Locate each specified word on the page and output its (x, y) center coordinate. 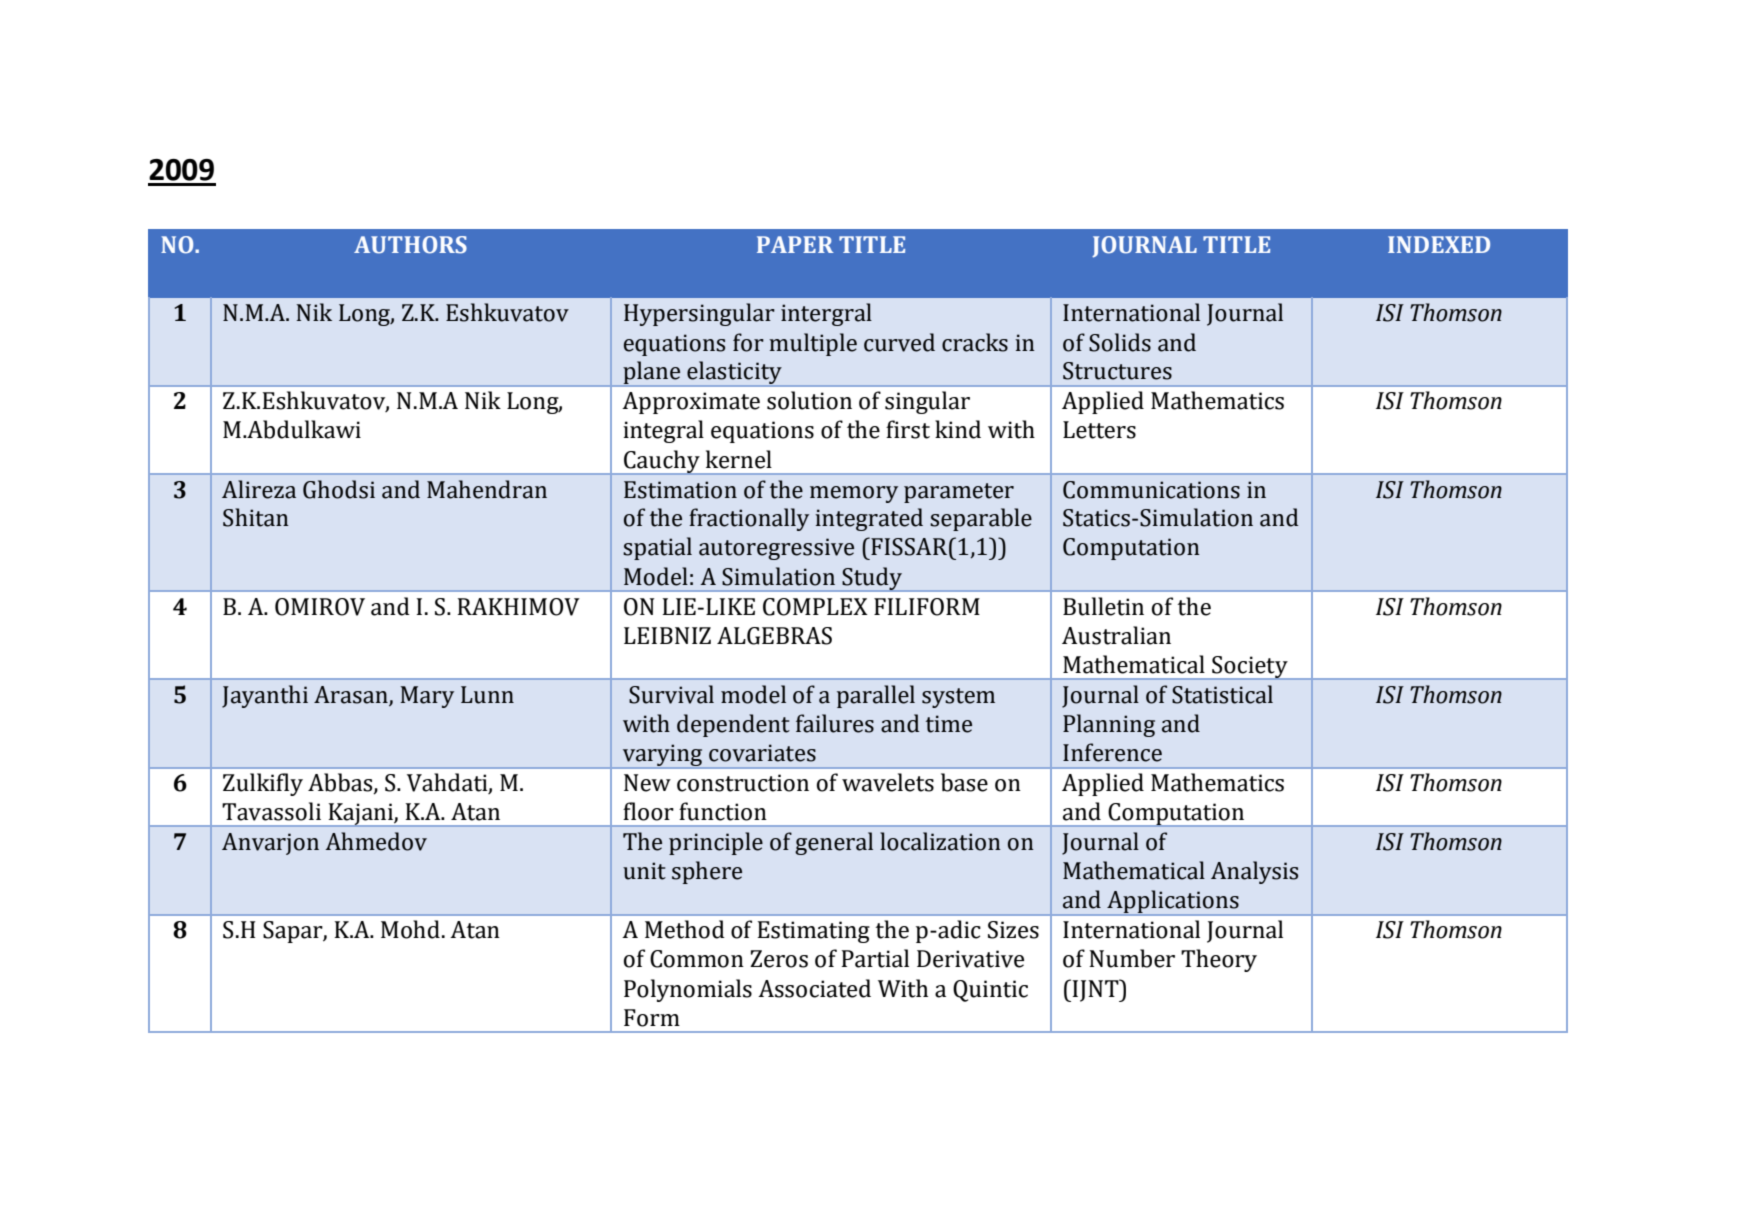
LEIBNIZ (667, 635)
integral (663, 431)
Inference (1112, 752)
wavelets (888, 782)
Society (1250, 668)
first (908, 429)
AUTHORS (410, 245)
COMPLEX (815, 607)
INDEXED (1439, 244)
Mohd (410, 929)
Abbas (341, 783)
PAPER (795, 244)
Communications (1151, 490)
